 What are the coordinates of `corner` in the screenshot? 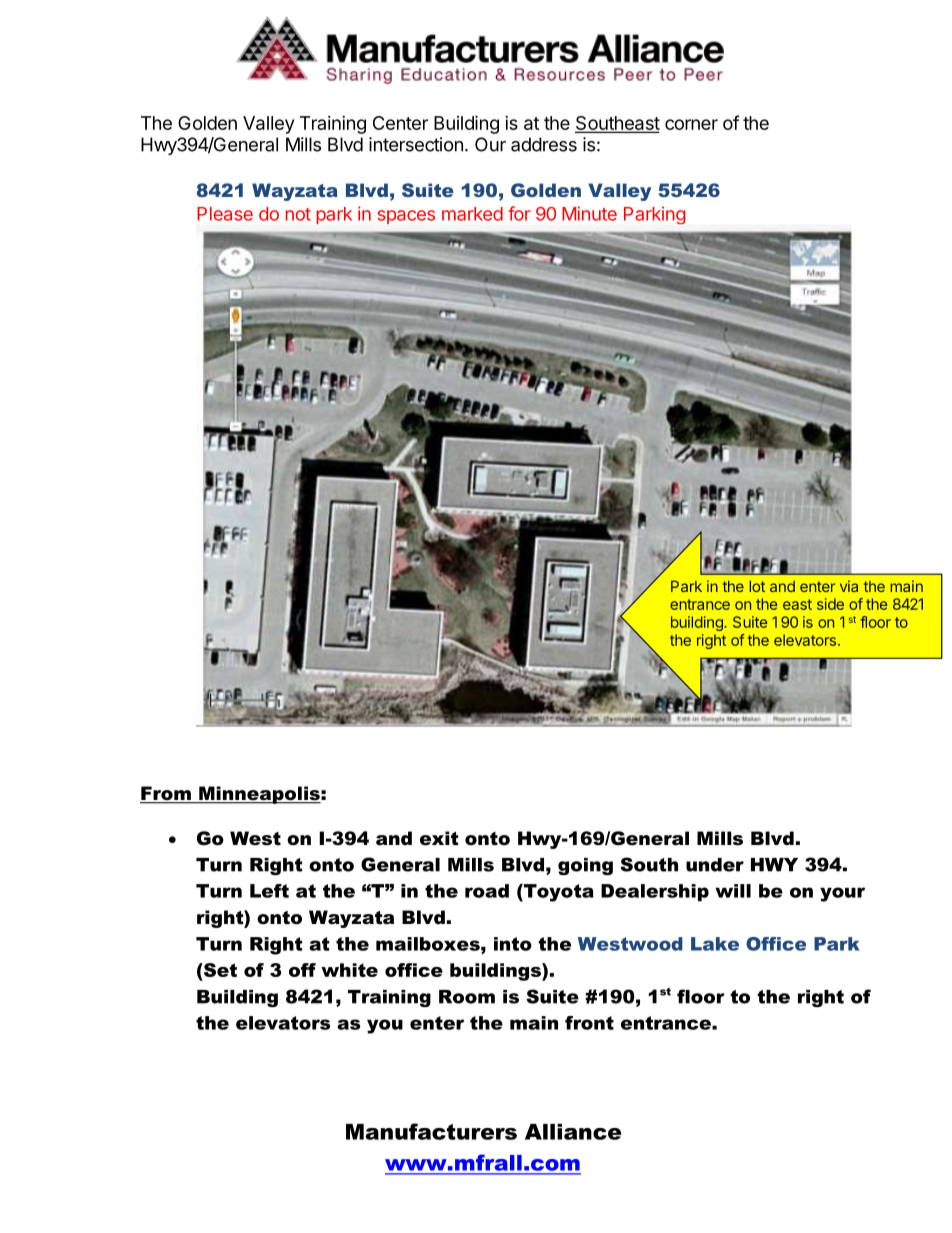 It's located at (691, 124).
